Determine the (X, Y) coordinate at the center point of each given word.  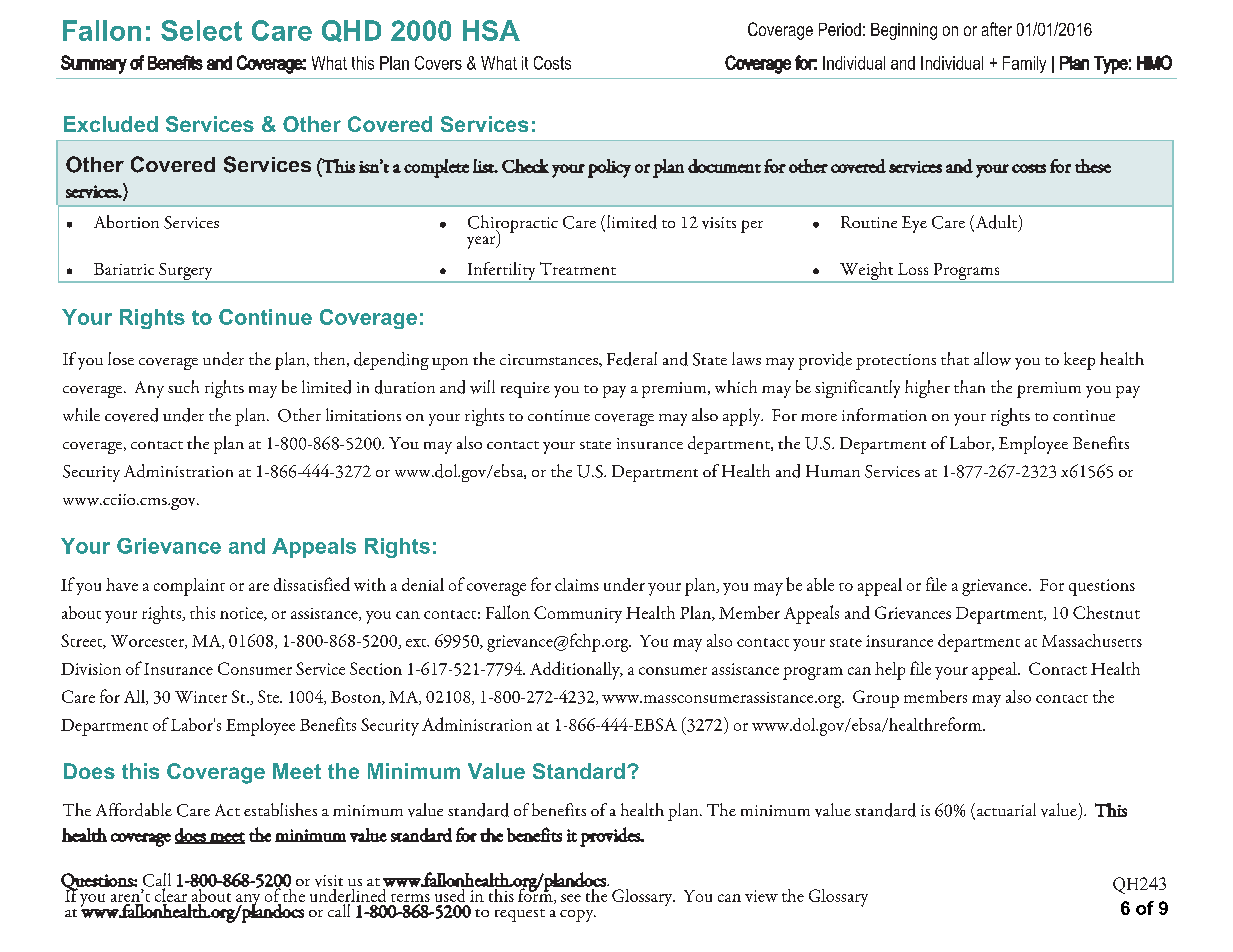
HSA (491, 30)
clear (171, 894)
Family (1024, 64)
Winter (201, 697)
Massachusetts (1092, 640)
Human (833, 471)
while (81, 414)
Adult (995, 223)
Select (201, 30)
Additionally (576, 670)
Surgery (186, 273)
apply (743, 417)
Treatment (578, 268)
